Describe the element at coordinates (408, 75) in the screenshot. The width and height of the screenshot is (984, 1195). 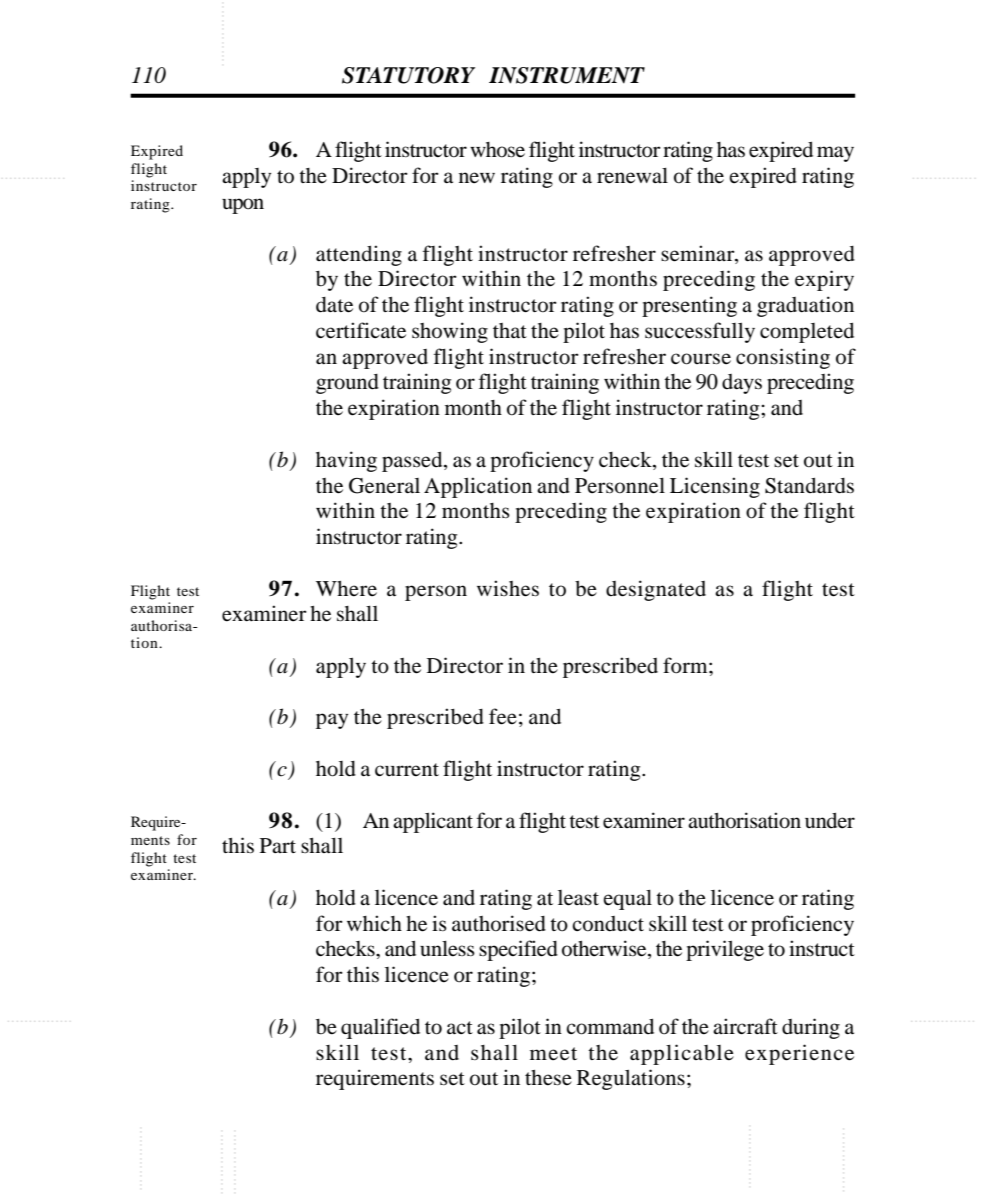
I see `STATUTORY` at that location.
